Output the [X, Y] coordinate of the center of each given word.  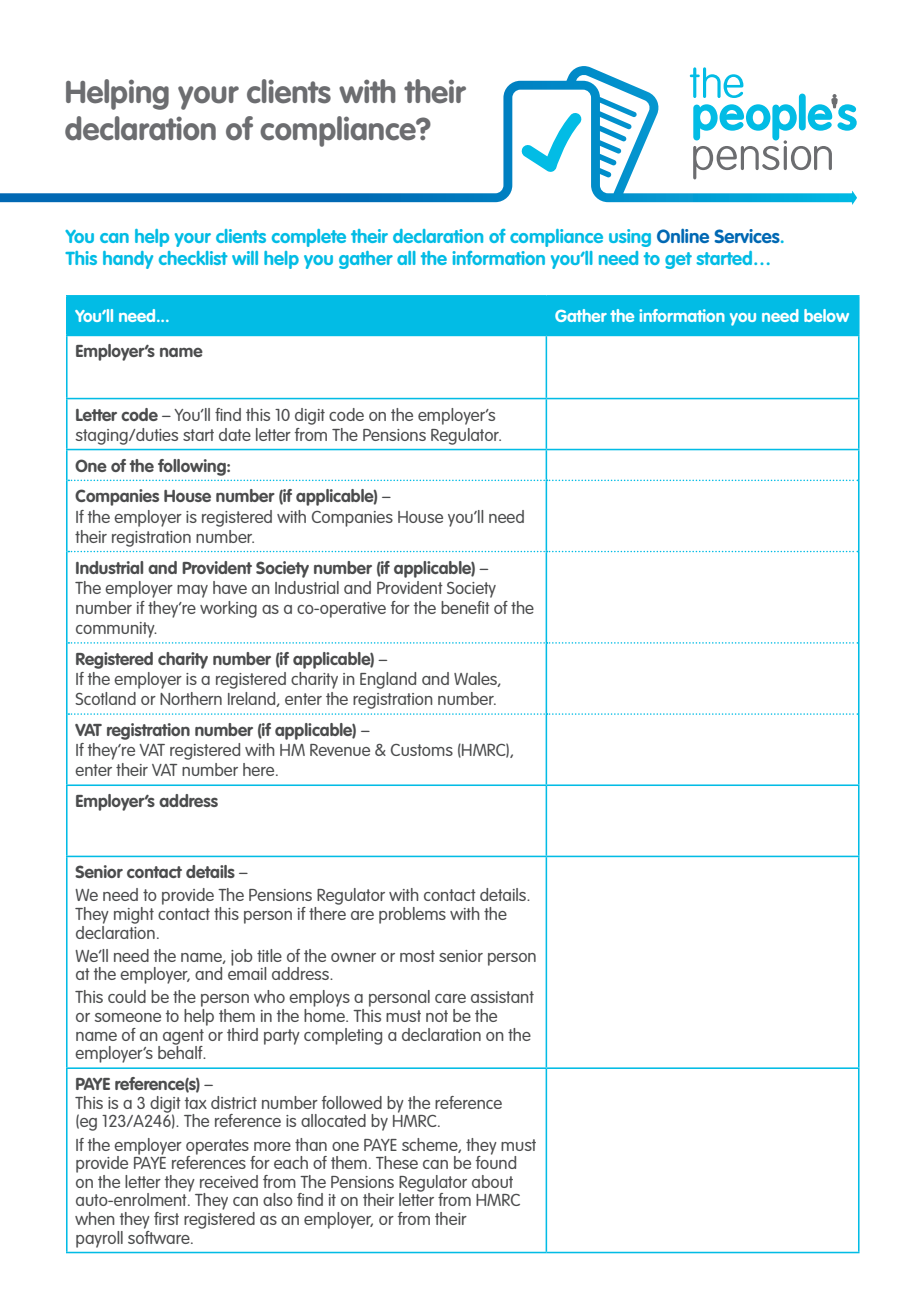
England [388, 680]
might [134, 915]
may [192, 591]
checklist [193, 258]
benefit [465, 607]
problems [412, 915]
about [492, 1181]
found [496, 1161]
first [166, 1218]
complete [309, 238]
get [678, 260]
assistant [502, 997]
